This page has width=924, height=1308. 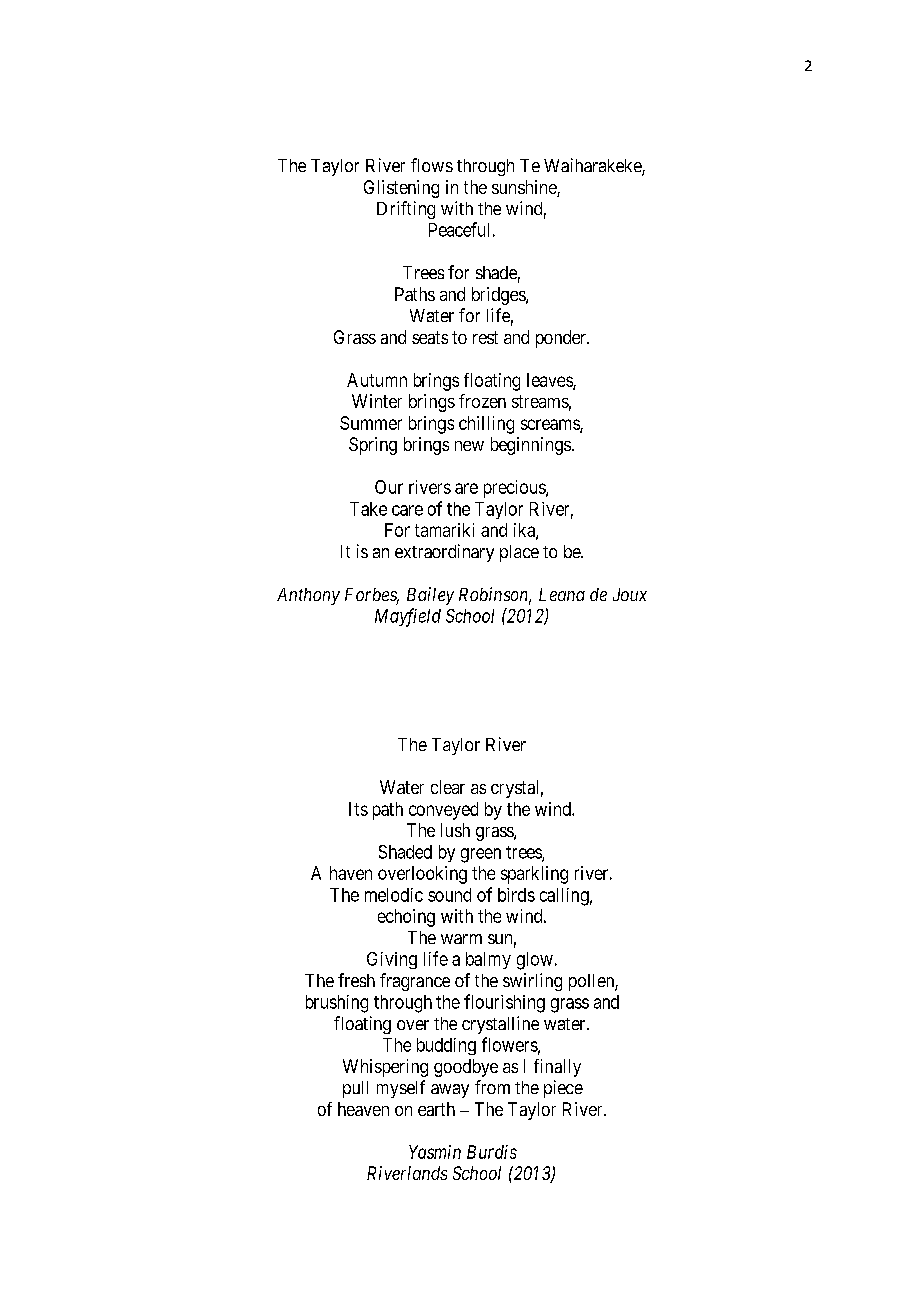 I want to click on Glistening, so click(x=401, y=189).
